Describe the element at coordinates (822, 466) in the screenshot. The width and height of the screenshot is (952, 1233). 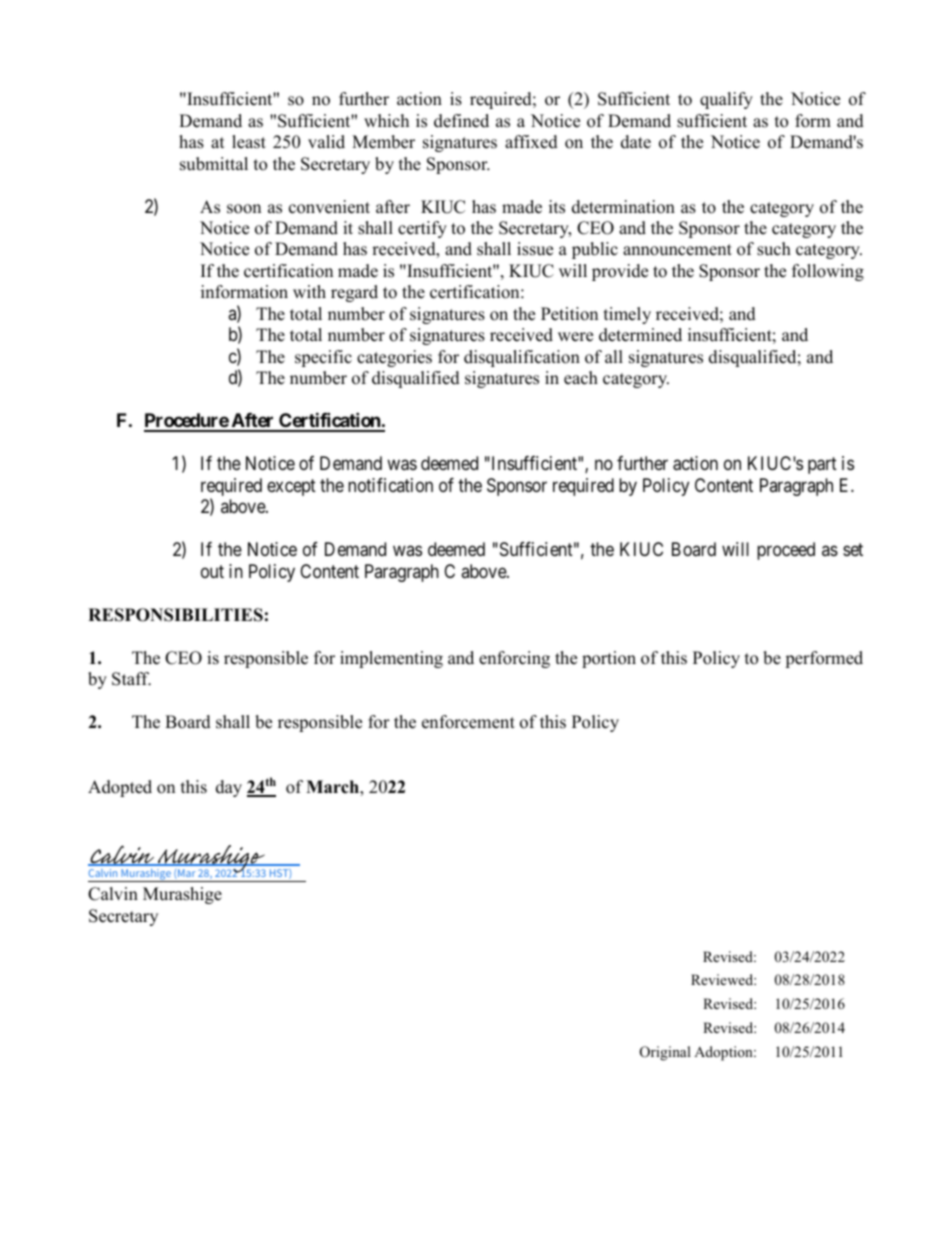
I see `part` at that location.
